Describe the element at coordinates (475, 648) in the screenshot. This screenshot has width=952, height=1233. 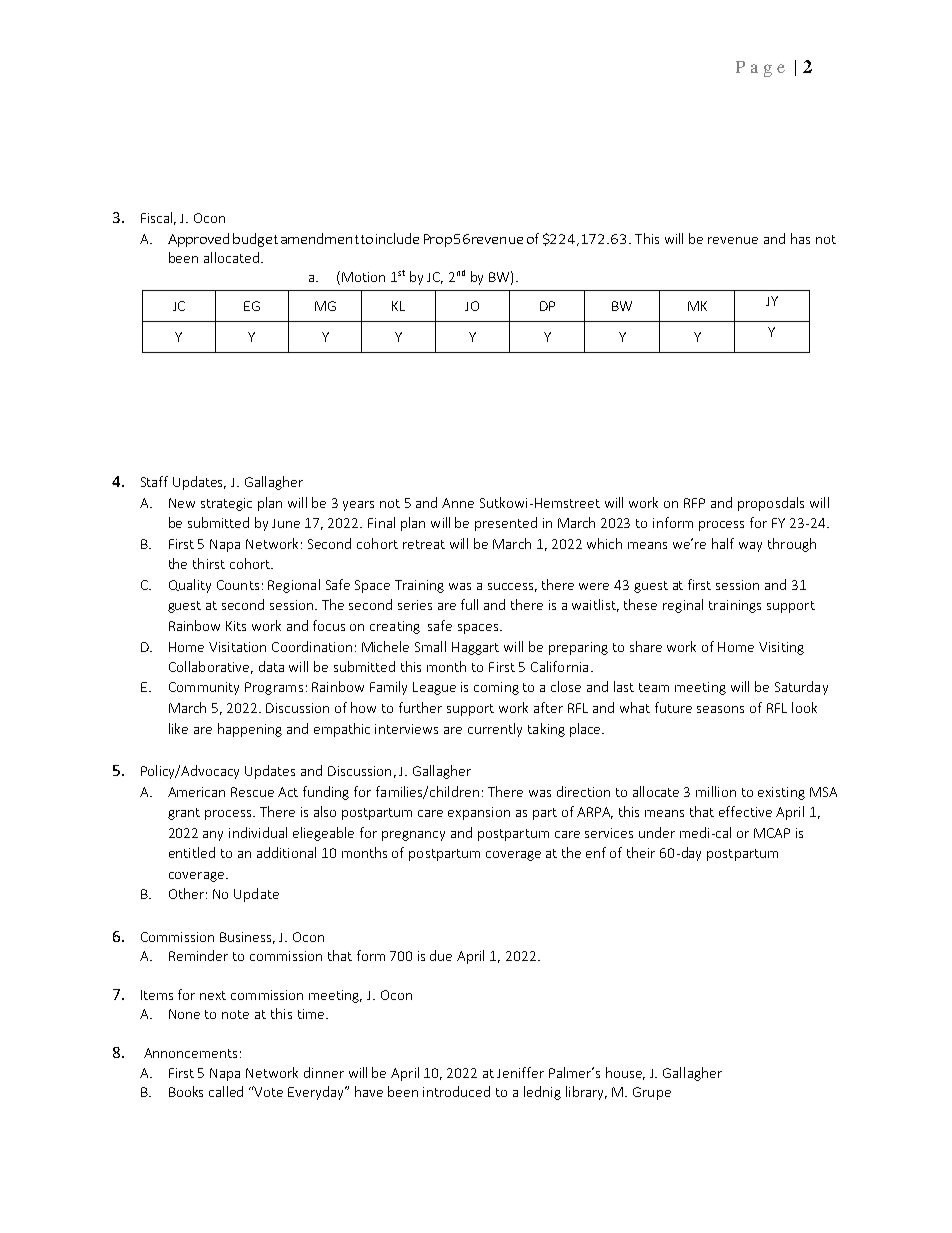
I see `Haggart` at that location.
